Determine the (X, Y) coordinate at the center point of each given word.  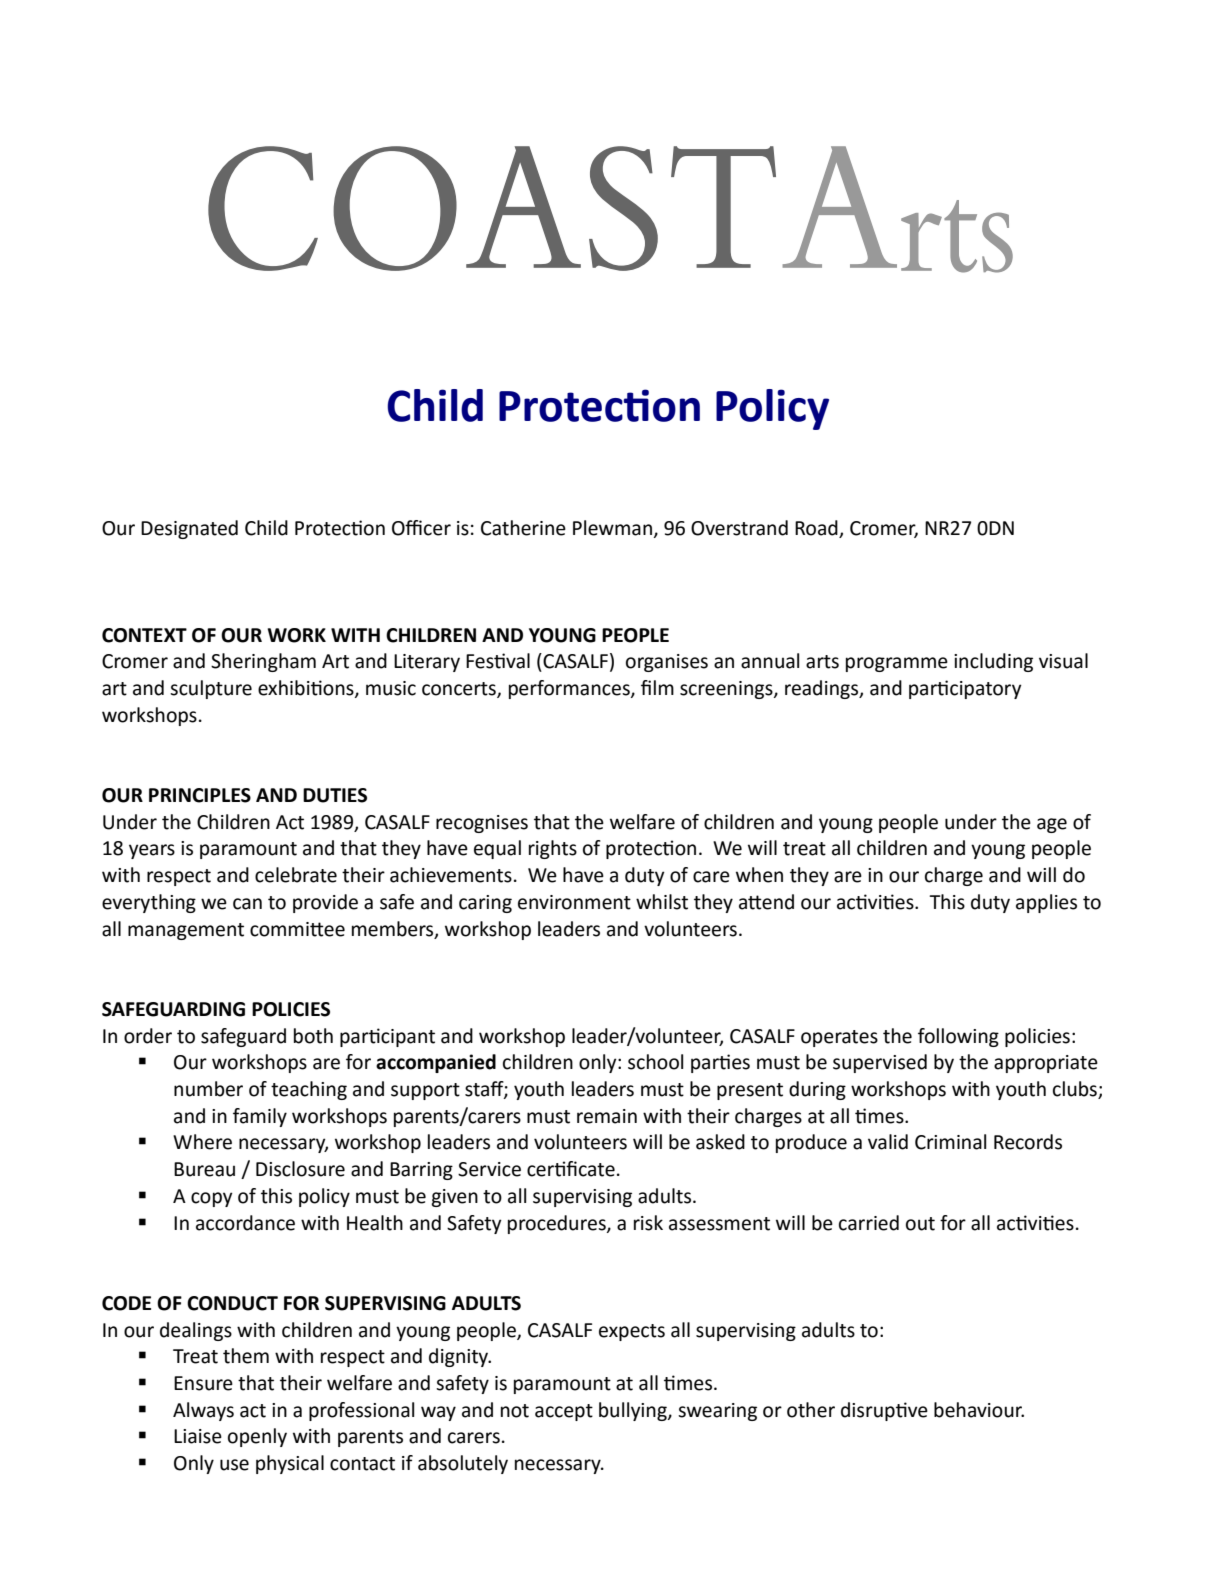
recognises (482, 824)
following (958, 1037)
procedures (558, 1224)
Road (816, 528)
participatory (965, 689)
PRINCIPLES (200, 795)
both (313, 1036)
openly (257, 1437)
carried (869, 1223)
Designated (189, 529)
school (655, 1062)
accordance (245, 1223)
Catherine (523, 528)
